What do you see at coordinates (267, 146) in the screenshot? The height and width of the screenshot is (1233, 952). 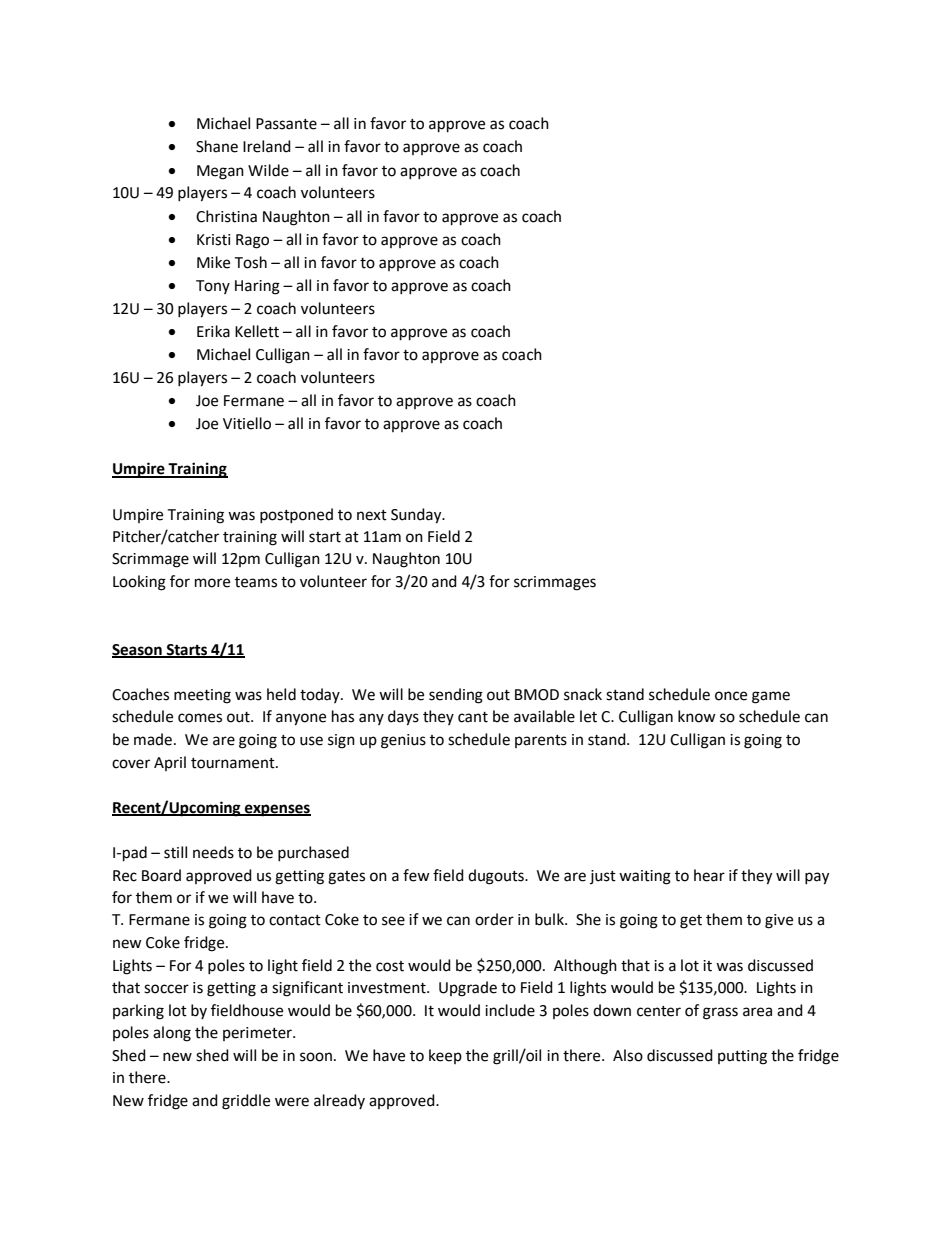 I see `Ireland` at bounding box center [267, 146].
